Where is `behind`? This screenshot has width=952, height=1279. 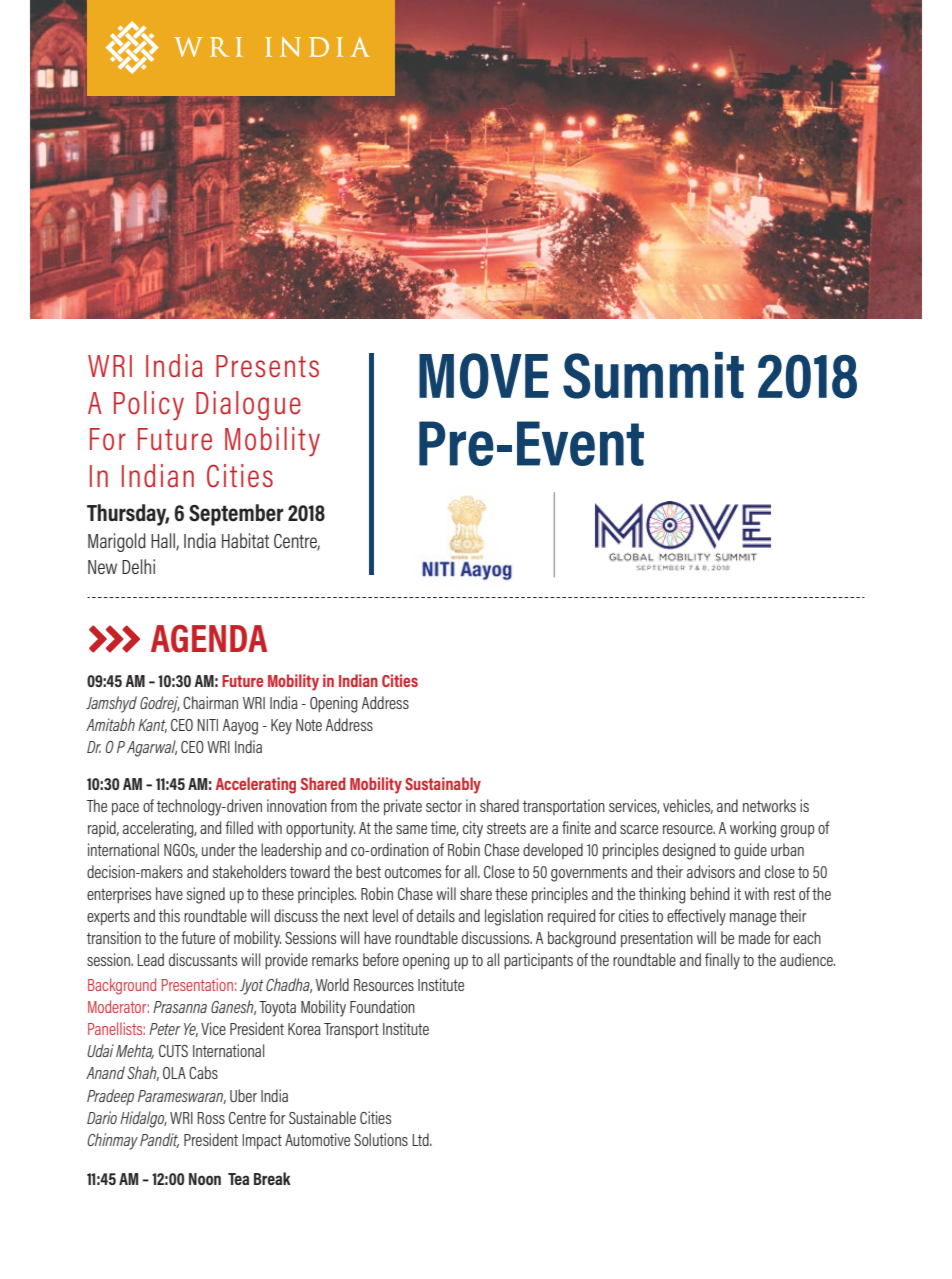
behind is located at coordinates (709, 893).
